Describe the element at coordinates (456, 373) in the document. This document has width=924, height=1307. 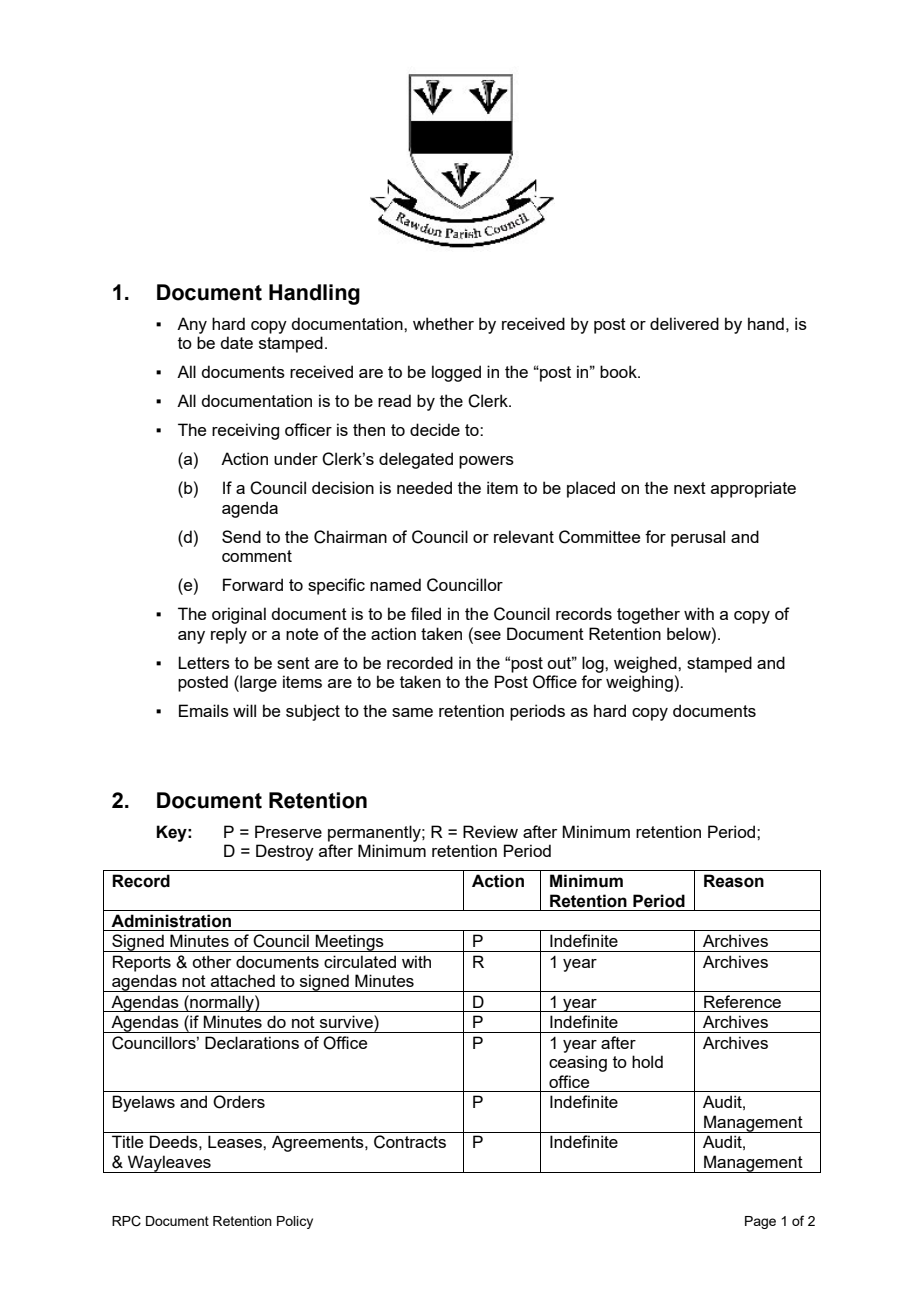
I see `logged` at that location.
